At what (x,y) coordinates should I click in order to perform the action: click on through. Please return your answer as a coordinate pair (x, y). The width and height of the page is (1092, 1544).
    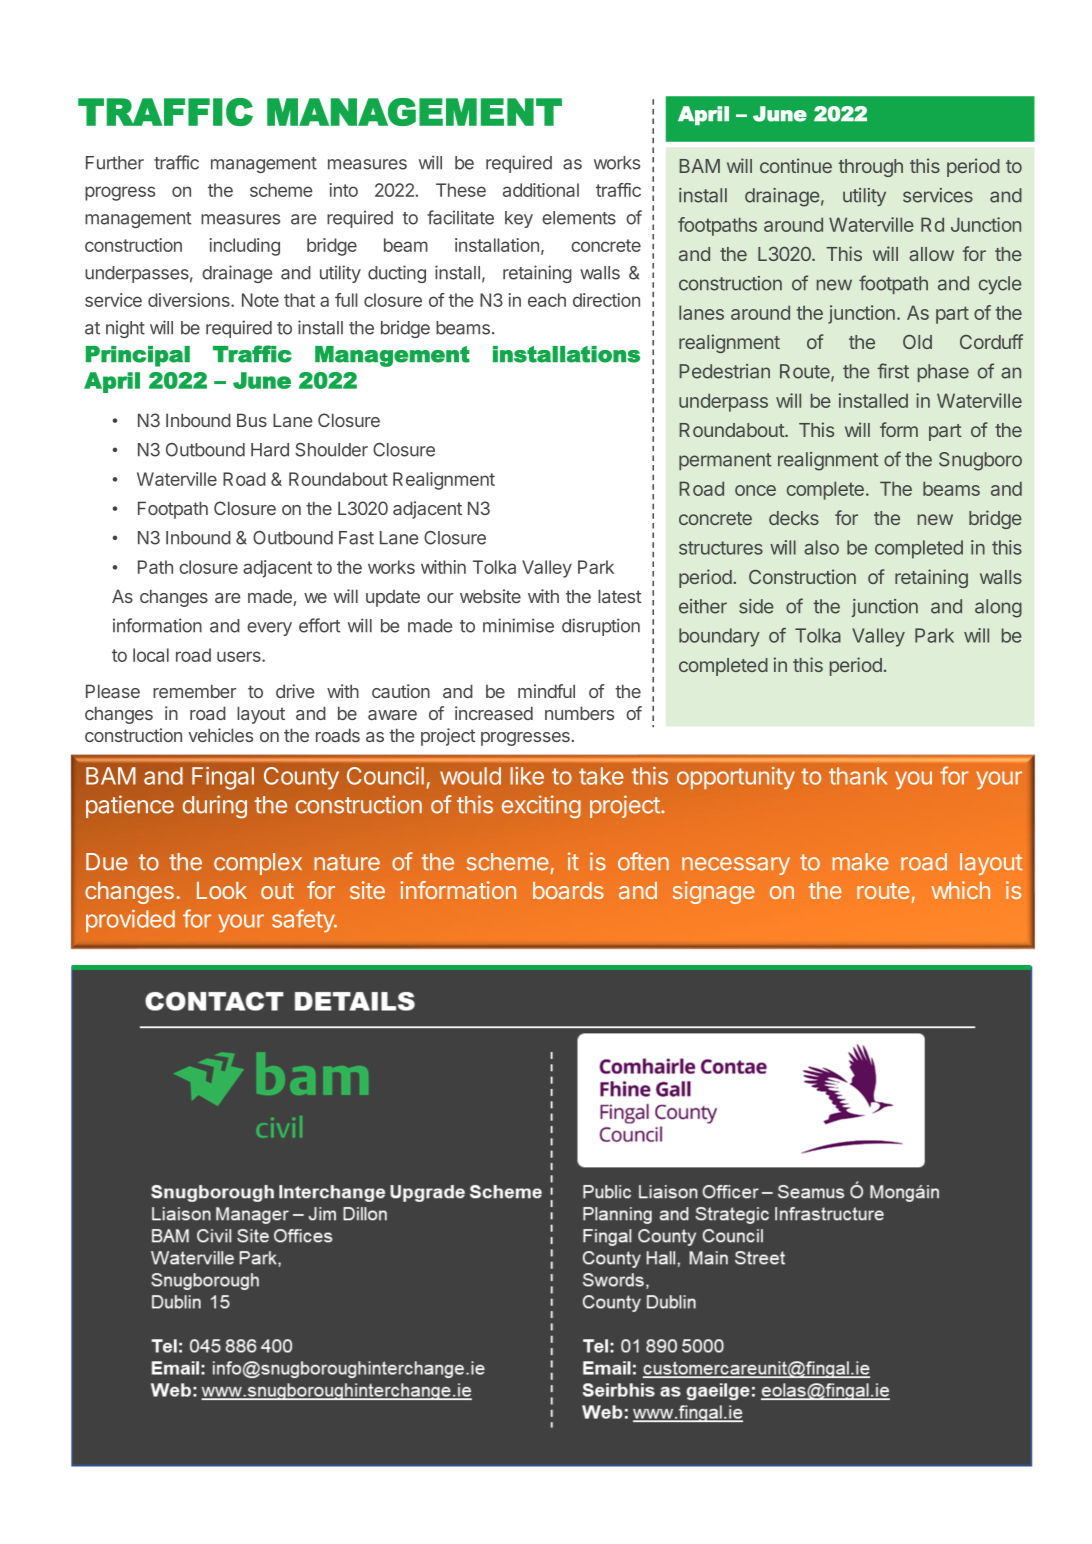
    Looking at the image, I should click on (871, 168).
